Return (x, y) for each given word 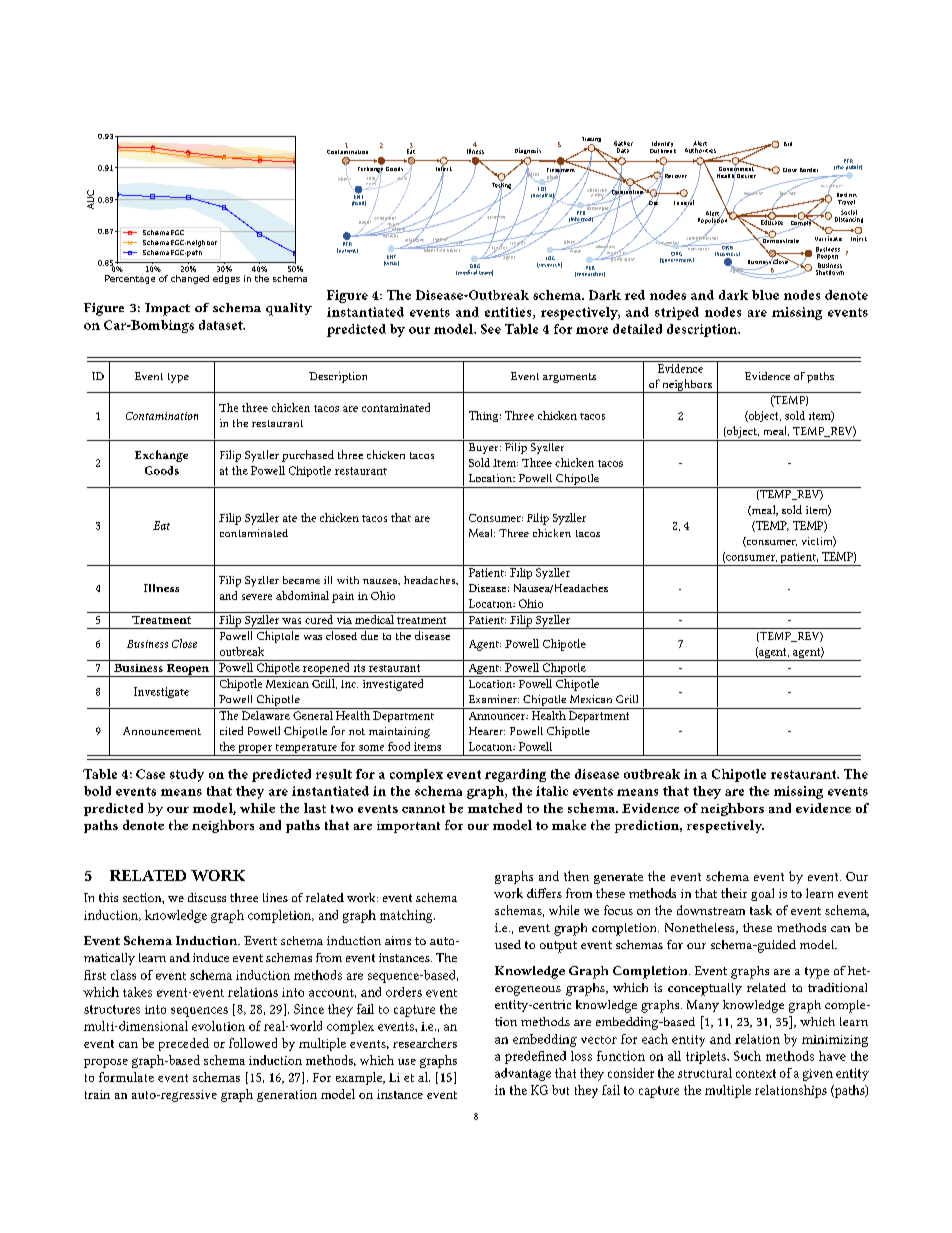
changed (190, 279)
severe (257, 597)
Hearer (487, 731)
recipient (753, 193)
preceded (184, 1044)
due (369, 635)
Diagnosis (528, 151)
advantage (523, 1074)
